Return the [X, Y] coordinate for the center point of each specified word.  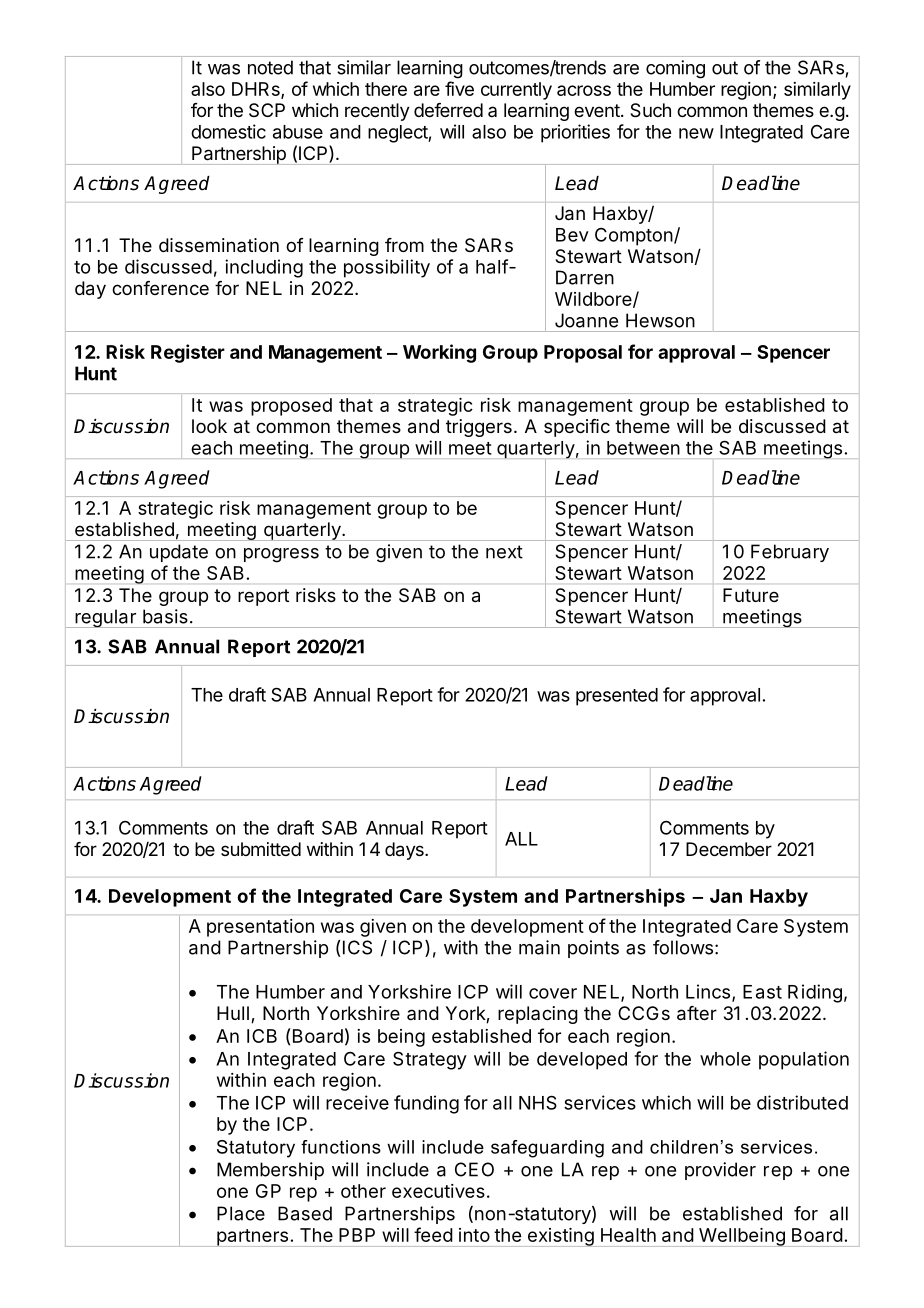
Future [751, 595]
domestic [228, 131]
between [643, 448]
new [696, 133]
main [539, 947]
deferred [448, 110]
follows [683, 947]
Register [188, 353]
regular [105, 618]
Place [241, 1213]
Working [439, 353]
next [504, 552]
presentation [260, 928]
